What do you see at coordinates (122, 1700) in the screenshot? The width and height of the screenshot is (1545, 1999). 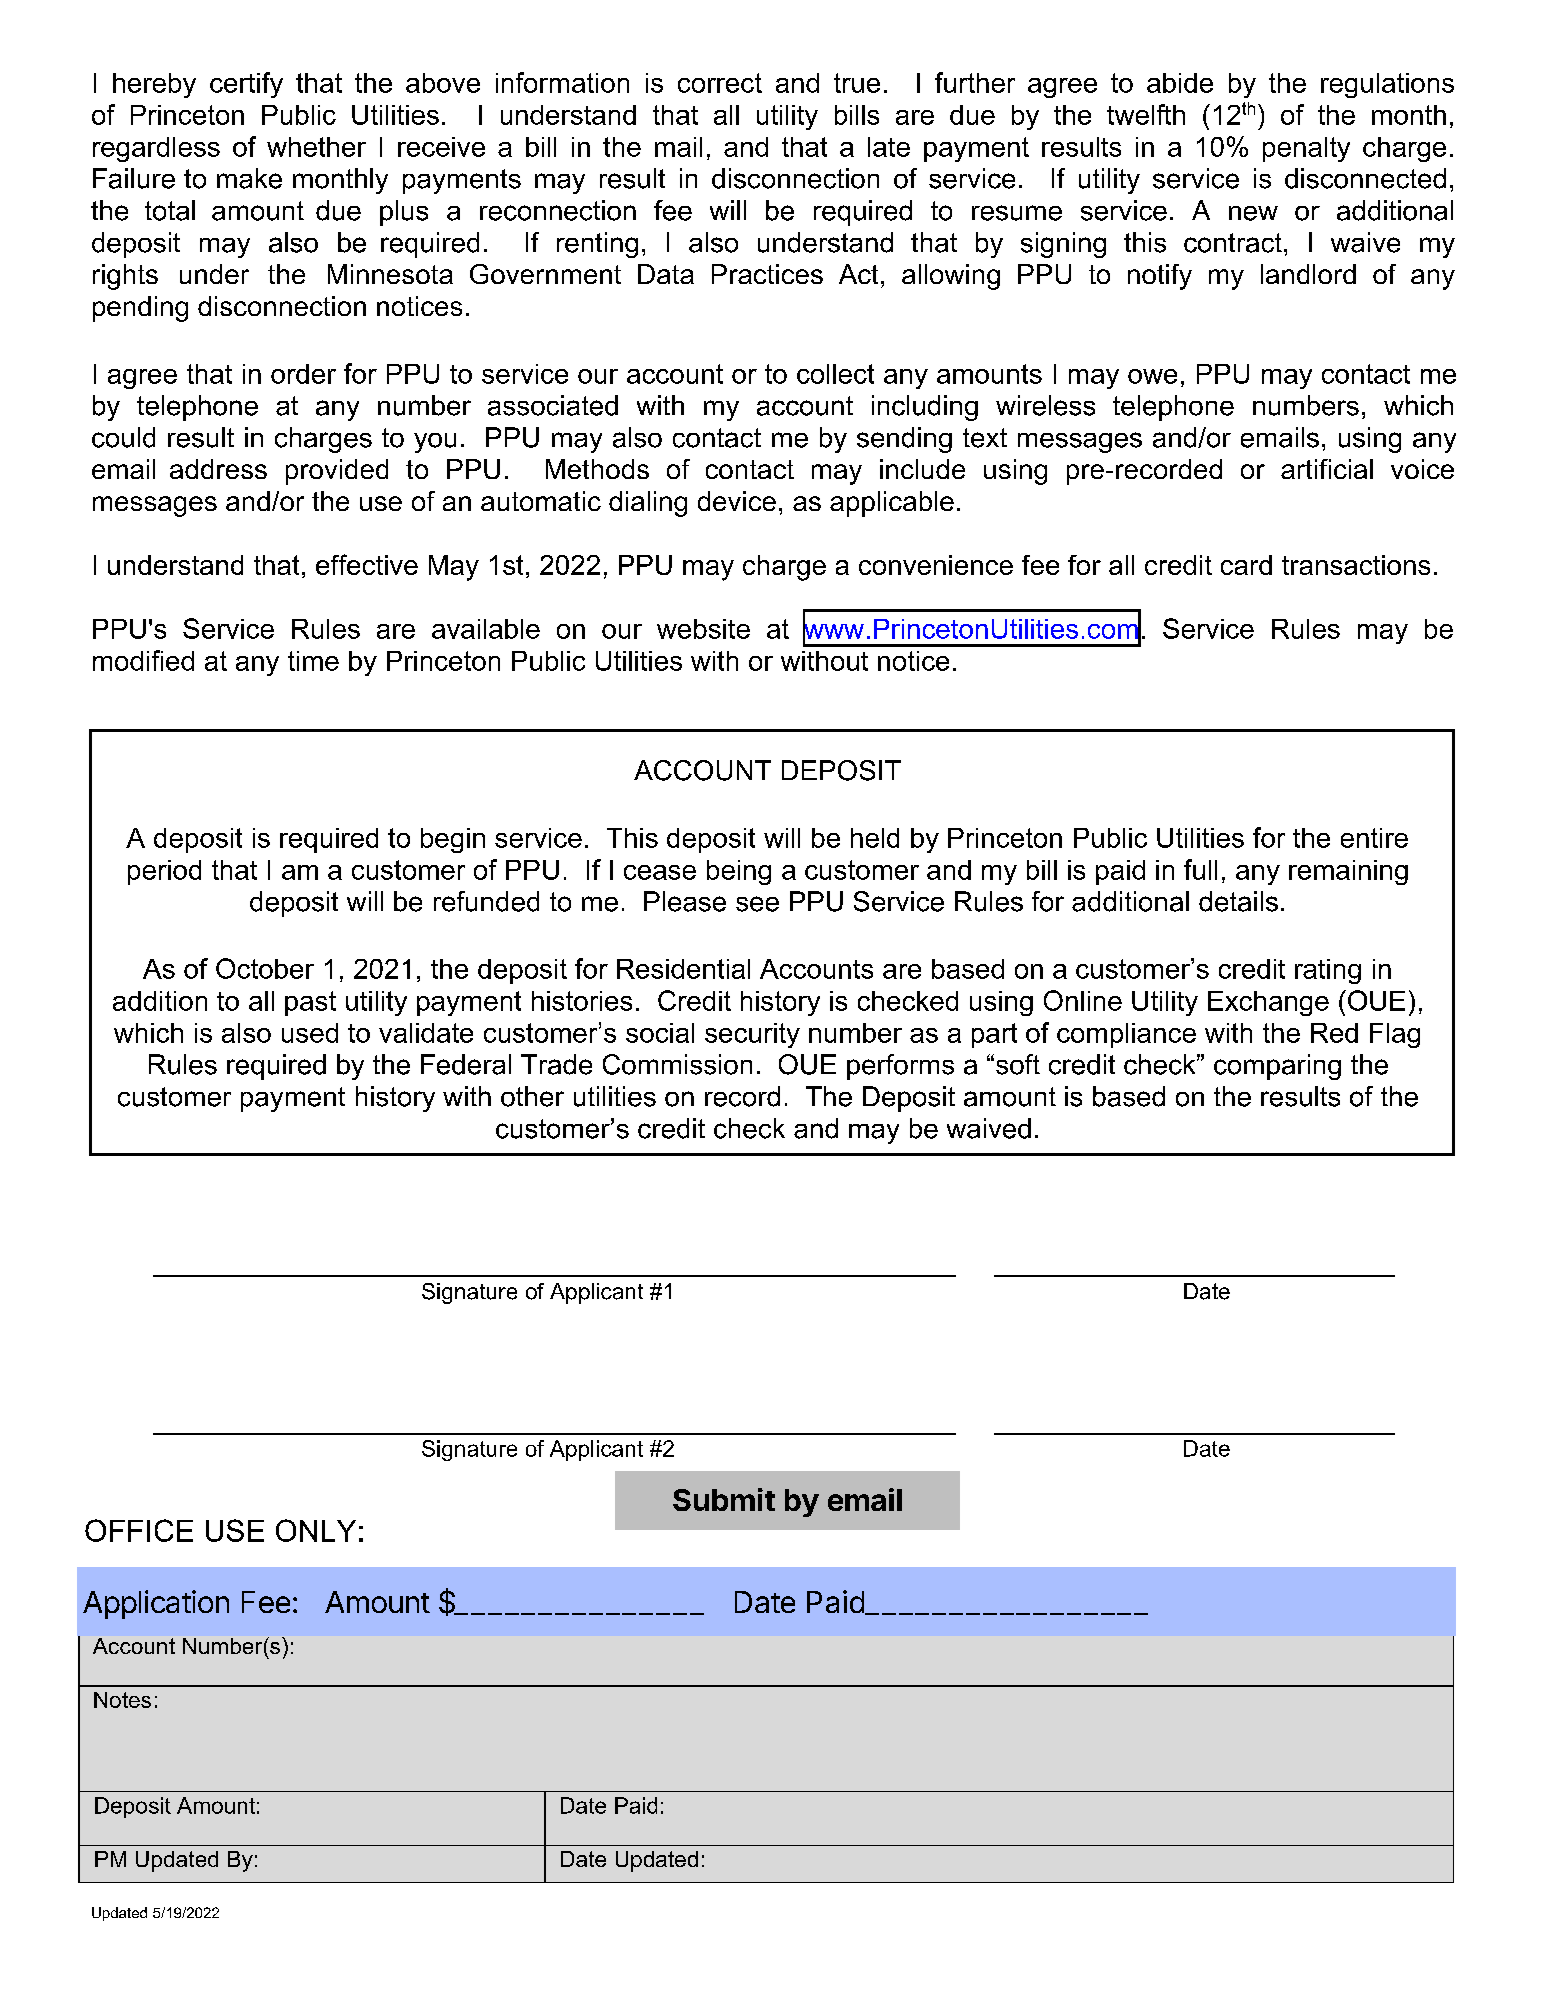 I see `Notes` at bounding box center [122, 1700].
